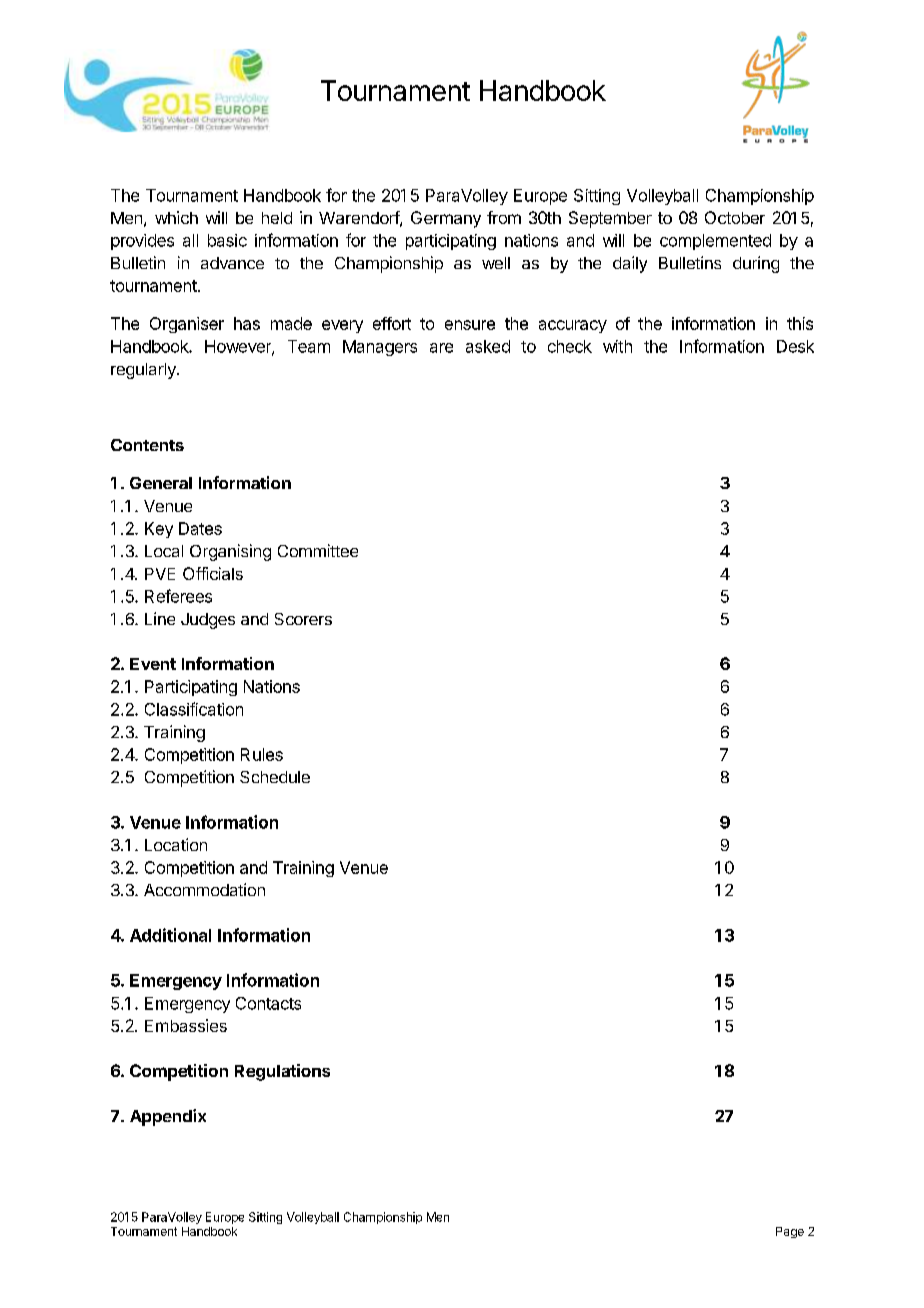  I want to click on basic, so click(227, 240).
